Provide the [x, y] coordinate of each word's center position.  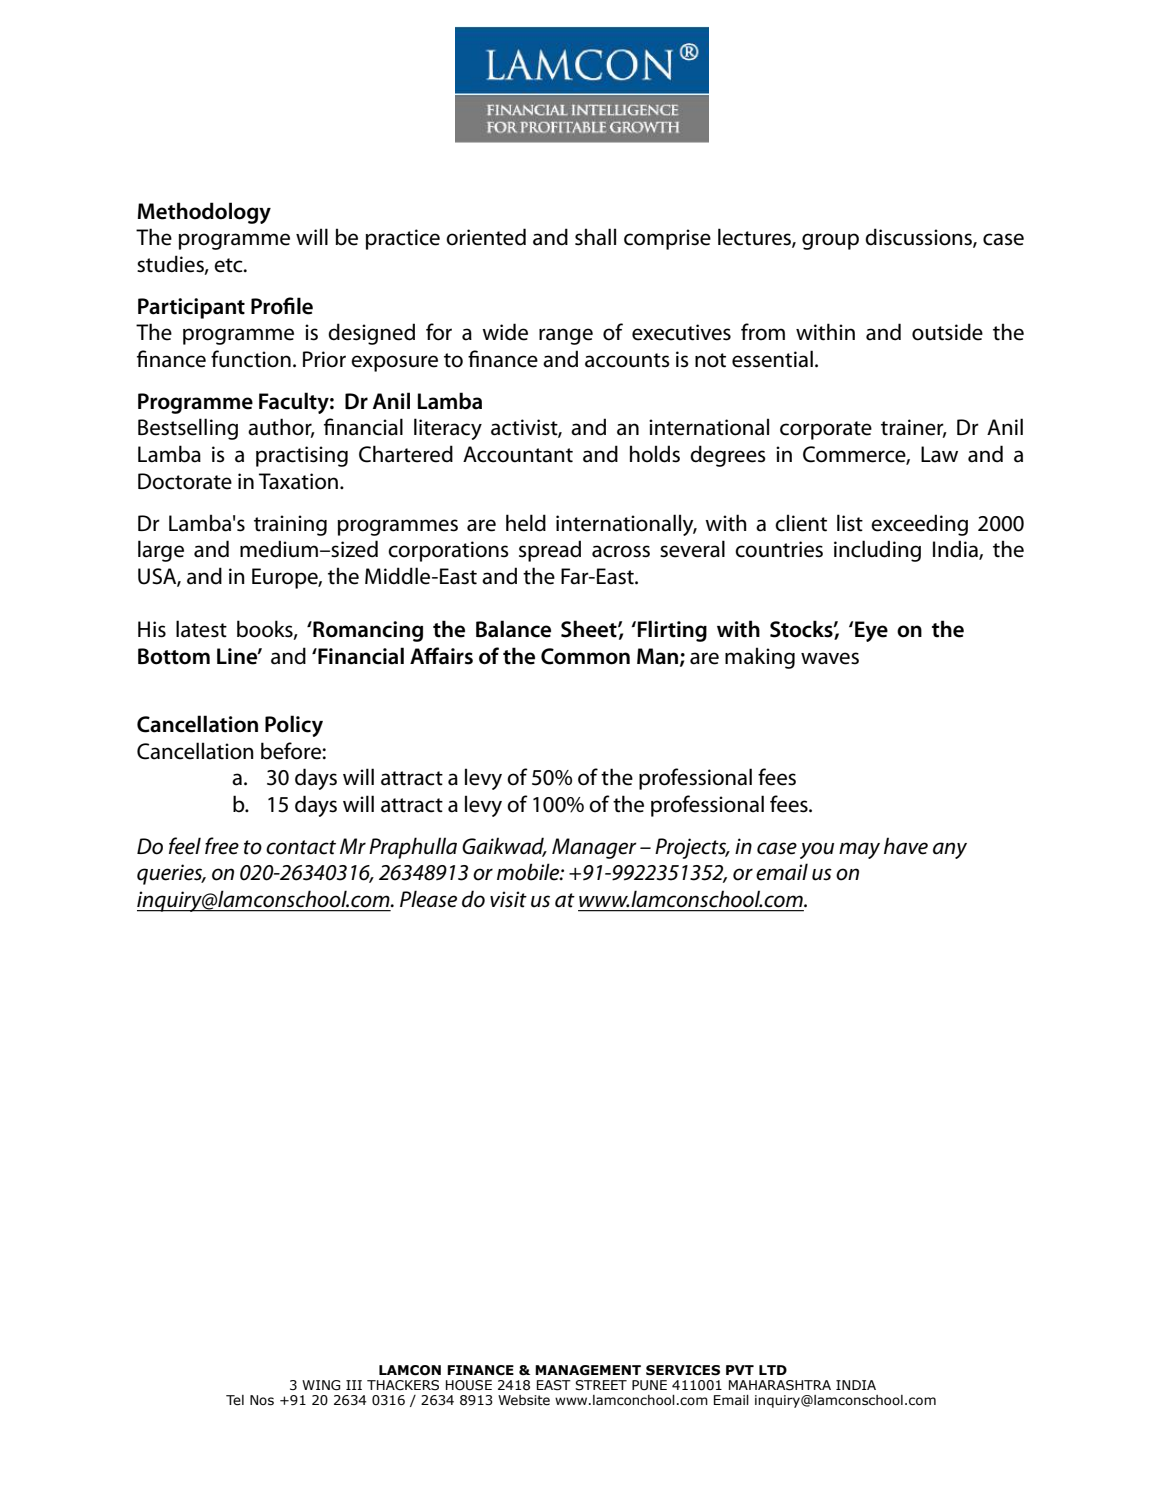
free [222, 846]
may [859, 850]
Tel [235, 1400]
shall [595, 237]
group [830, 241]
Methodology [204, 213]
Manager [594, 848]
